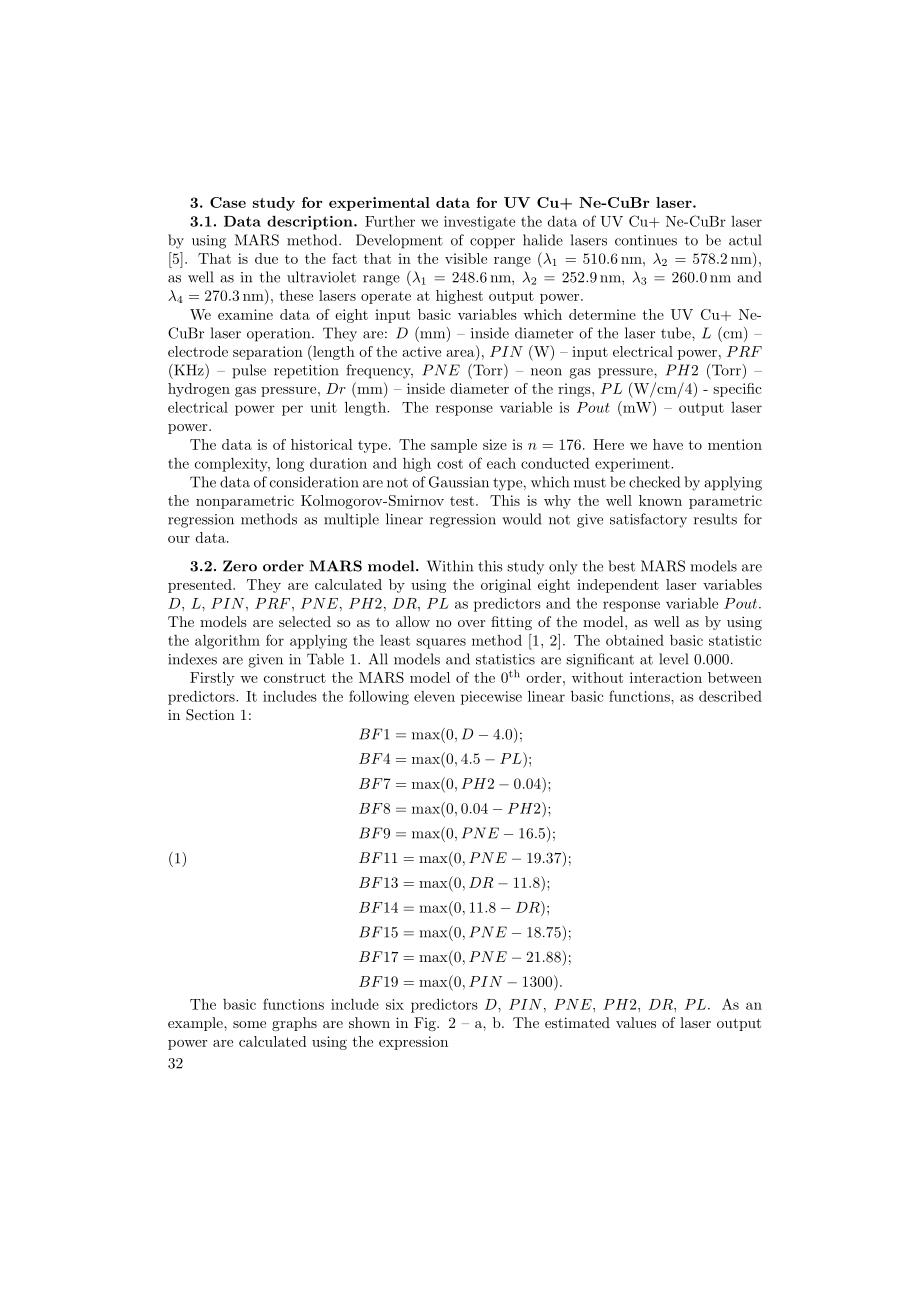  What do you see at coordinates (454, 446) in the image?
I see `sample` at bounding box center [454, 446].
